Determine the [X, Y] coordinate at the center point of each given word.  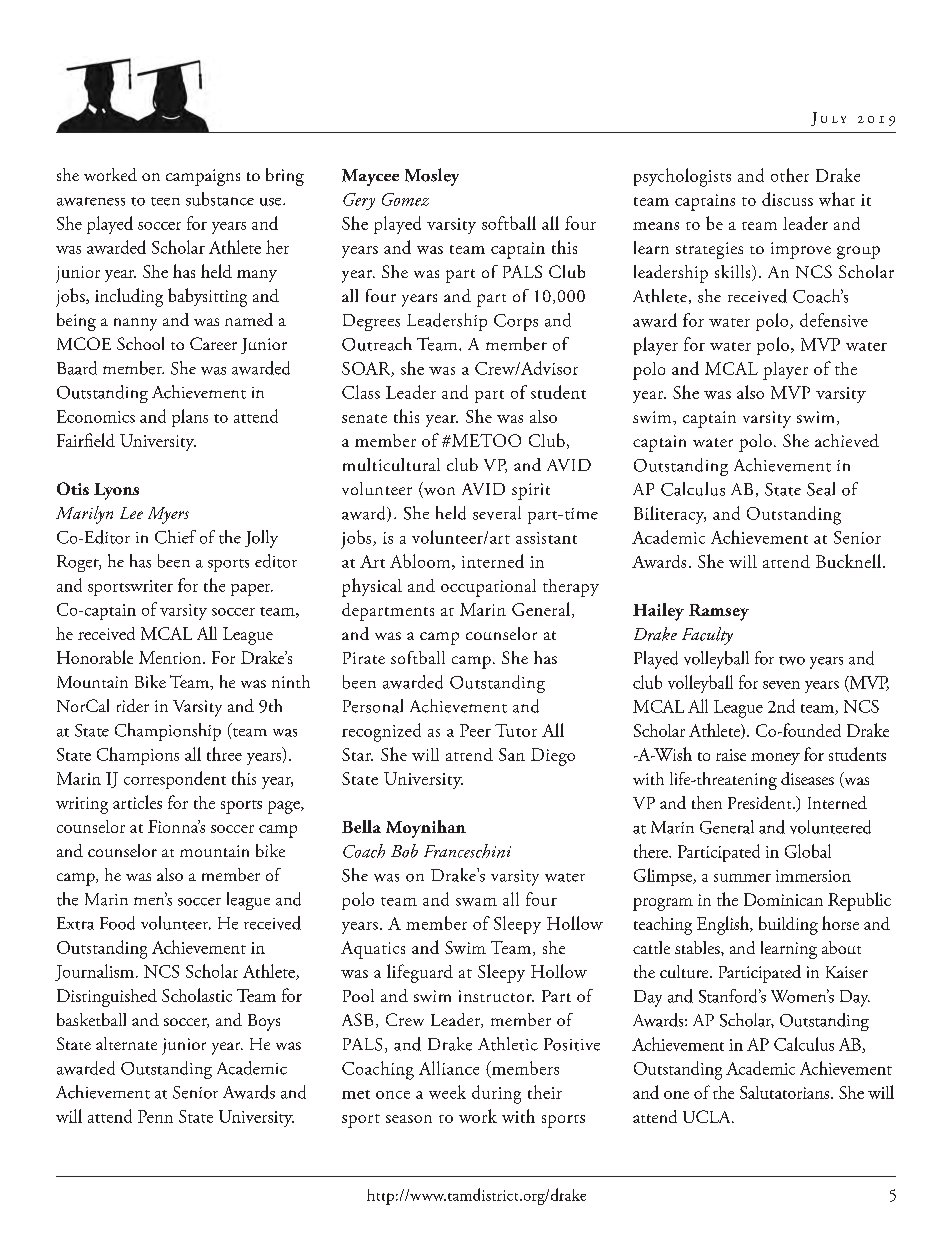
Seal [821, 489]
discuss [787, 199]
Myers [168, 515]
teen [165, 201]
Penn [155, 1116]
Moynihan [426, 829]
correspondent [175, 780]
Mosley [432, 177]
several [497, 513]
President [761, 802]
